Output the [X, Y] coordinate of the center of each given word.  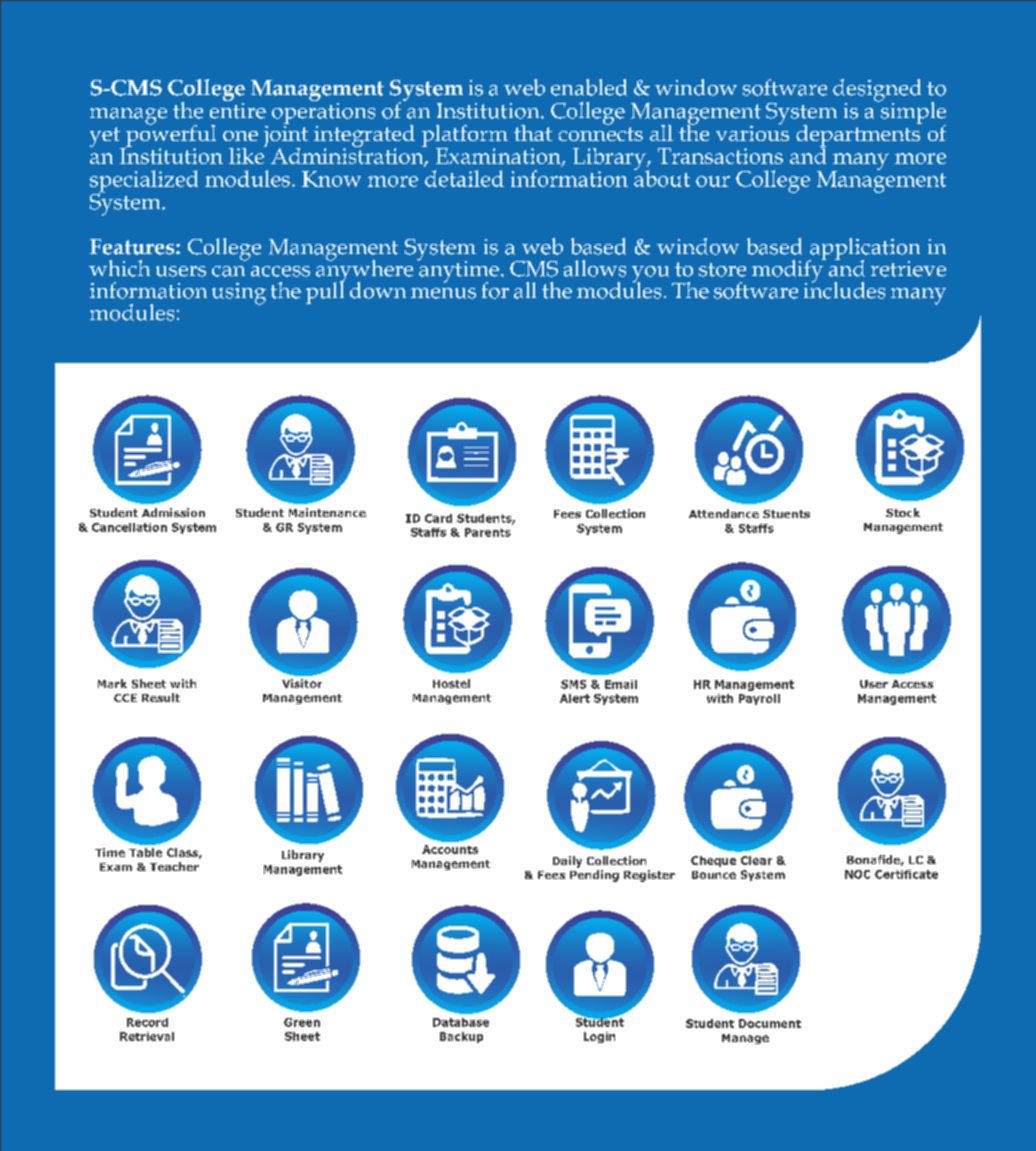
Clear [756, 860]
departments [859, 135]
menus [443, 293]
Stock [903, 512]
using [239, 294]
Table [145, 852]
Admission [173, 512]
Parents [488, 532]
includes [844, 289]
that [533, 133]
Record [147, 1022]
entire [238, 109]
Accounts [450, 849]
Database [461, 1022]
